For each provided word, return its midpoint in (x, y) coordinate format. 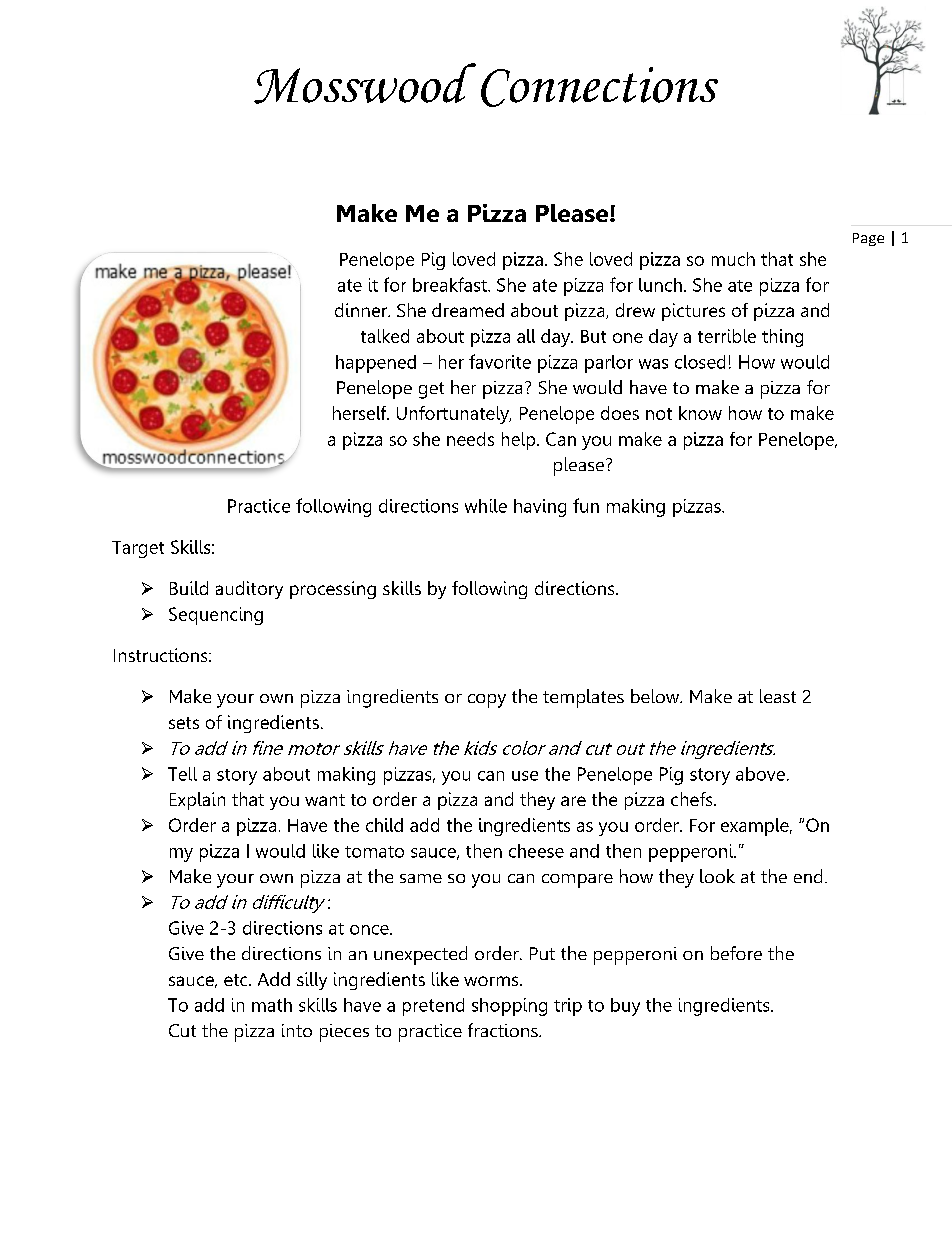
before (736, 953)
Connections (599, 87)
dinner (362, 310)
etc (237, 980)
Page (868, 239)
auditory (249, 590)
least (778, 696)
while (486, 506)
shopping (509, 1007)
